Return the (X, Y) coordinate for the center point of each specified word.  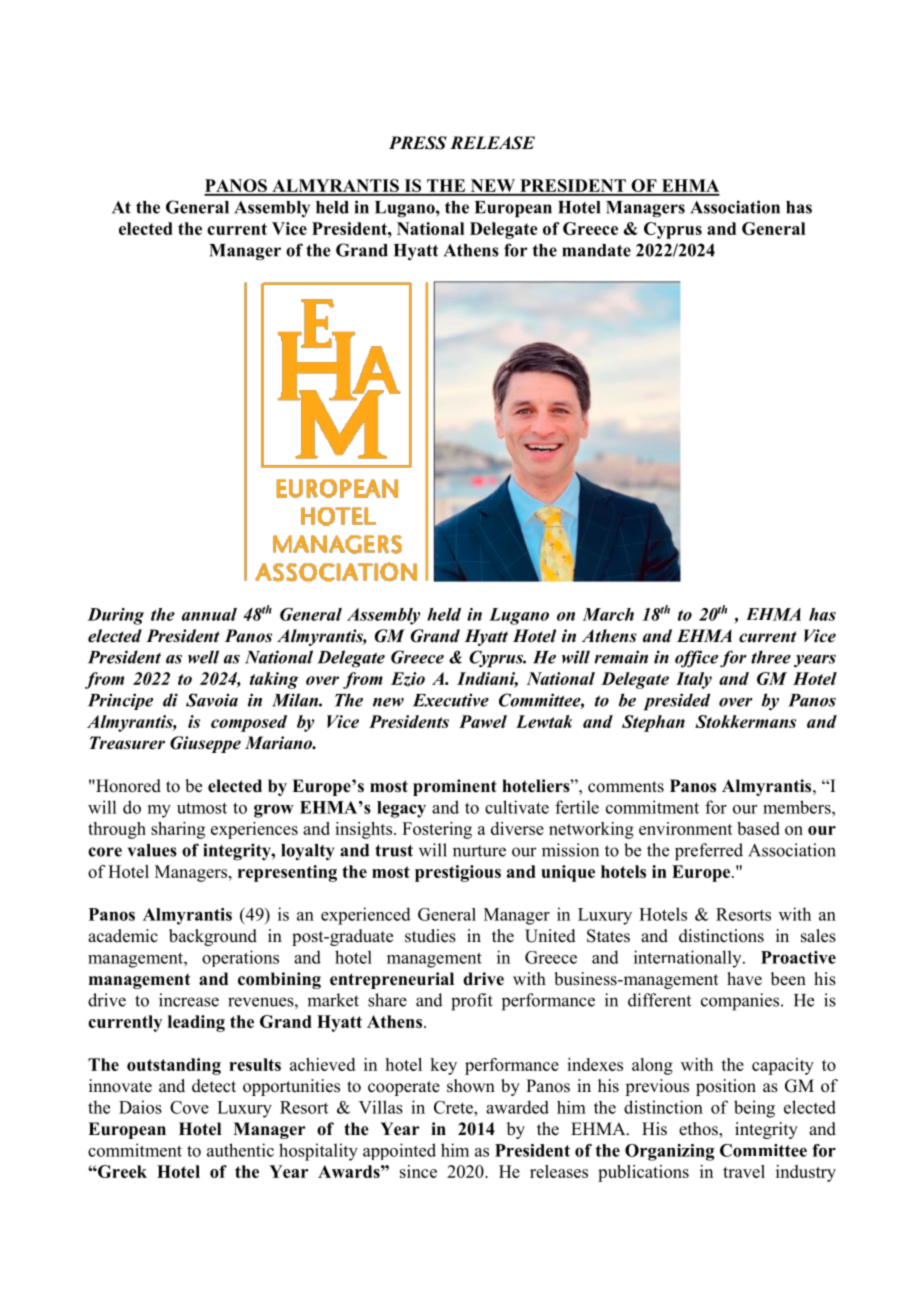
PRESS (418, 143)
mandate (596, 250)
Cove (189, 1107)
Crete (454, 1107)
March (608, 614)
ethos (699, 1130)
